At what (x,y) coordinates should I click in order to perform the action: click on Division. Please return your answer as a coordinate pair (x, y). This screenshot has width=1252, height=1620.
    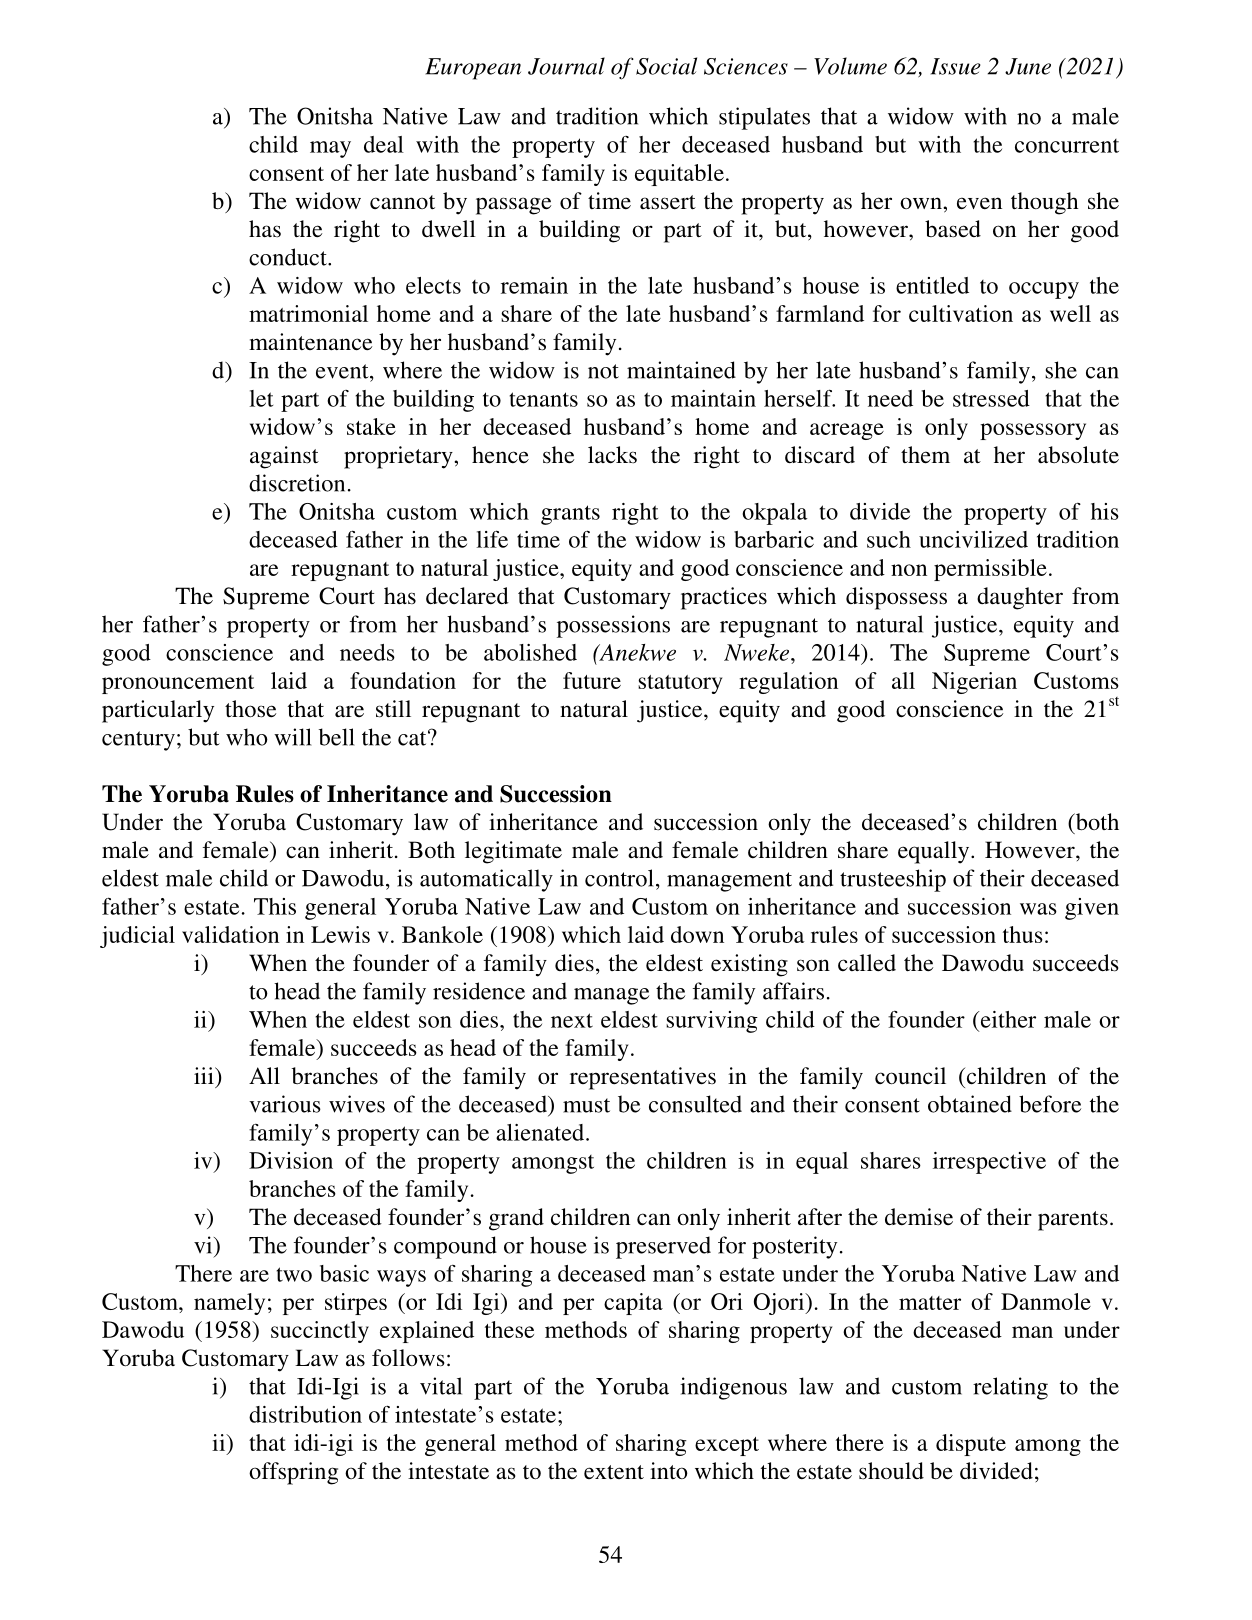
    Looking at the image, I should click on (291, 1160).
